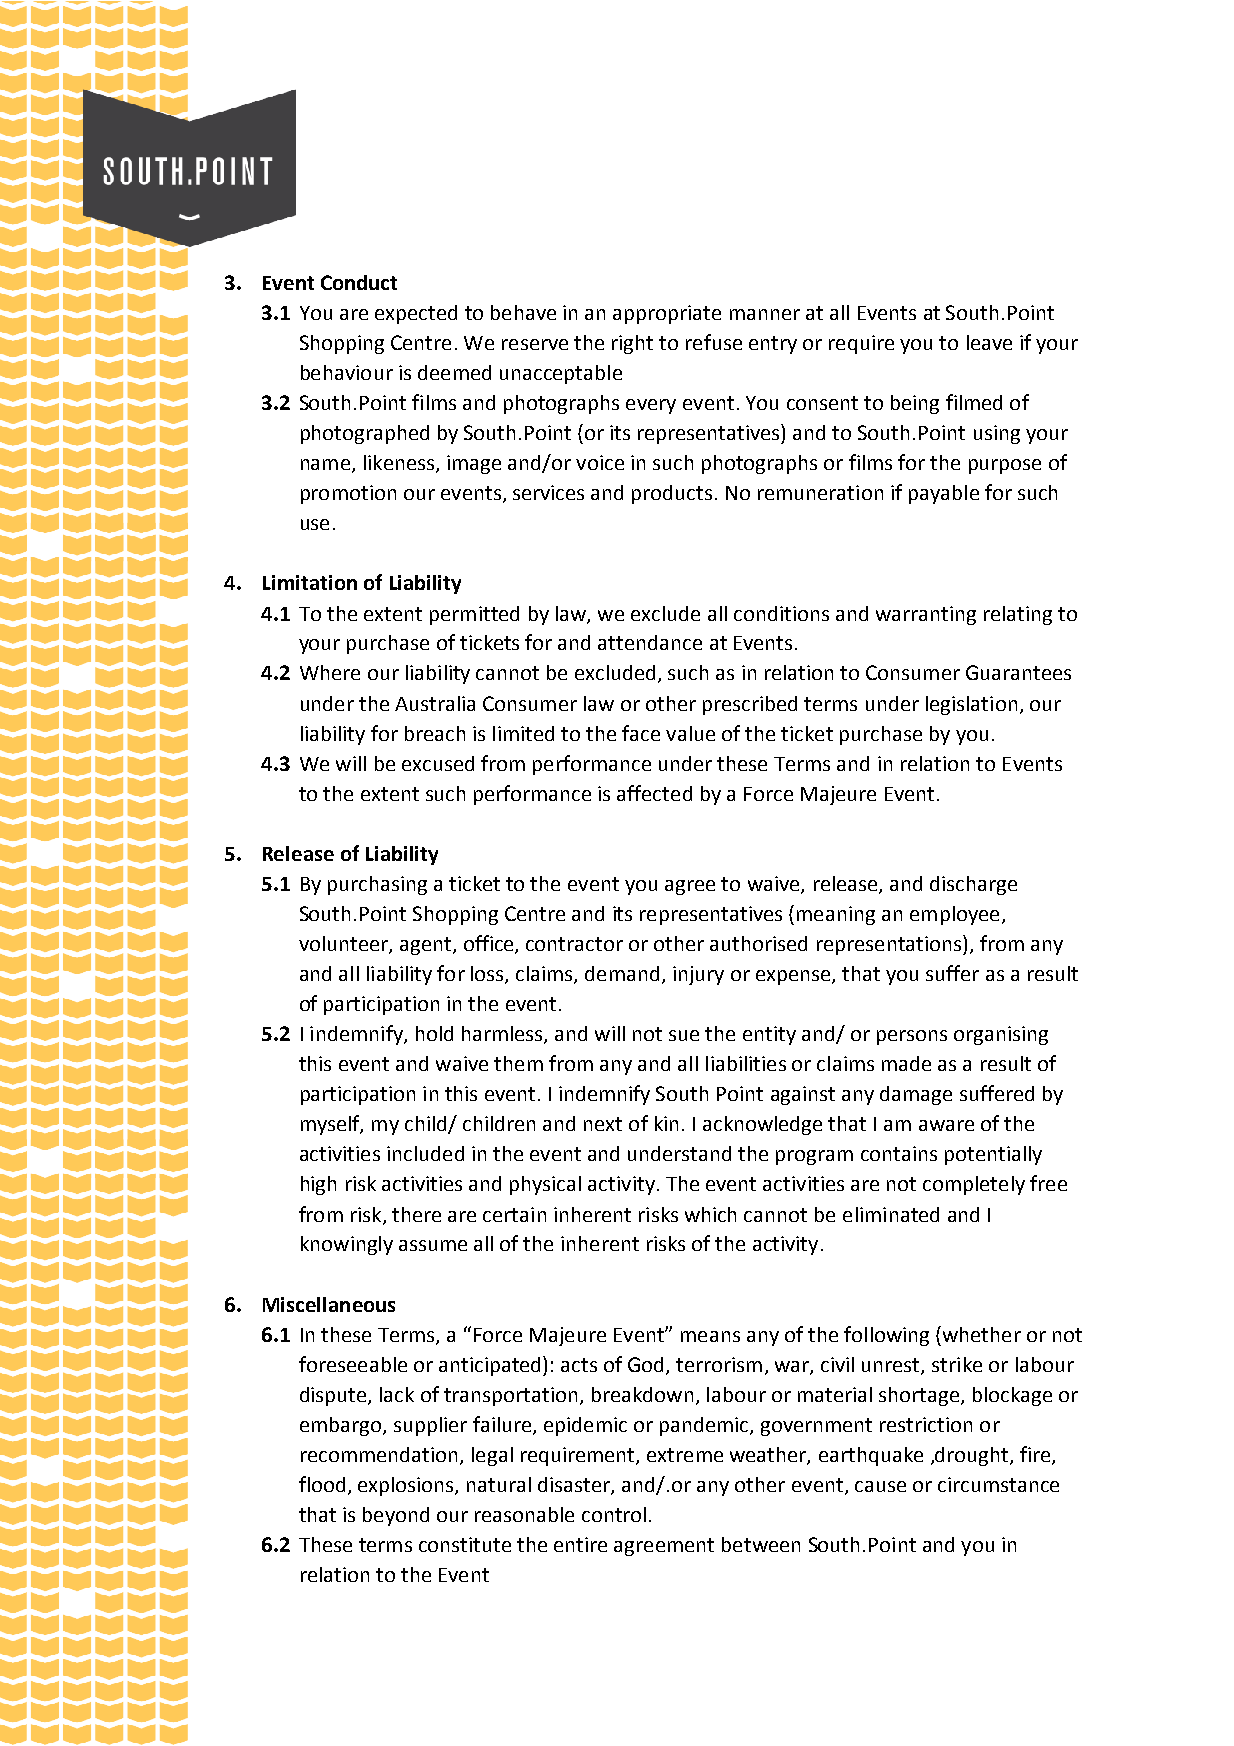 Image resolution: width=1234 pixels, height=1746 pixels. What do you see at coordinates (974, 1185) in the screenshot?
I see `completely` at bounding box center [974, 1185].
